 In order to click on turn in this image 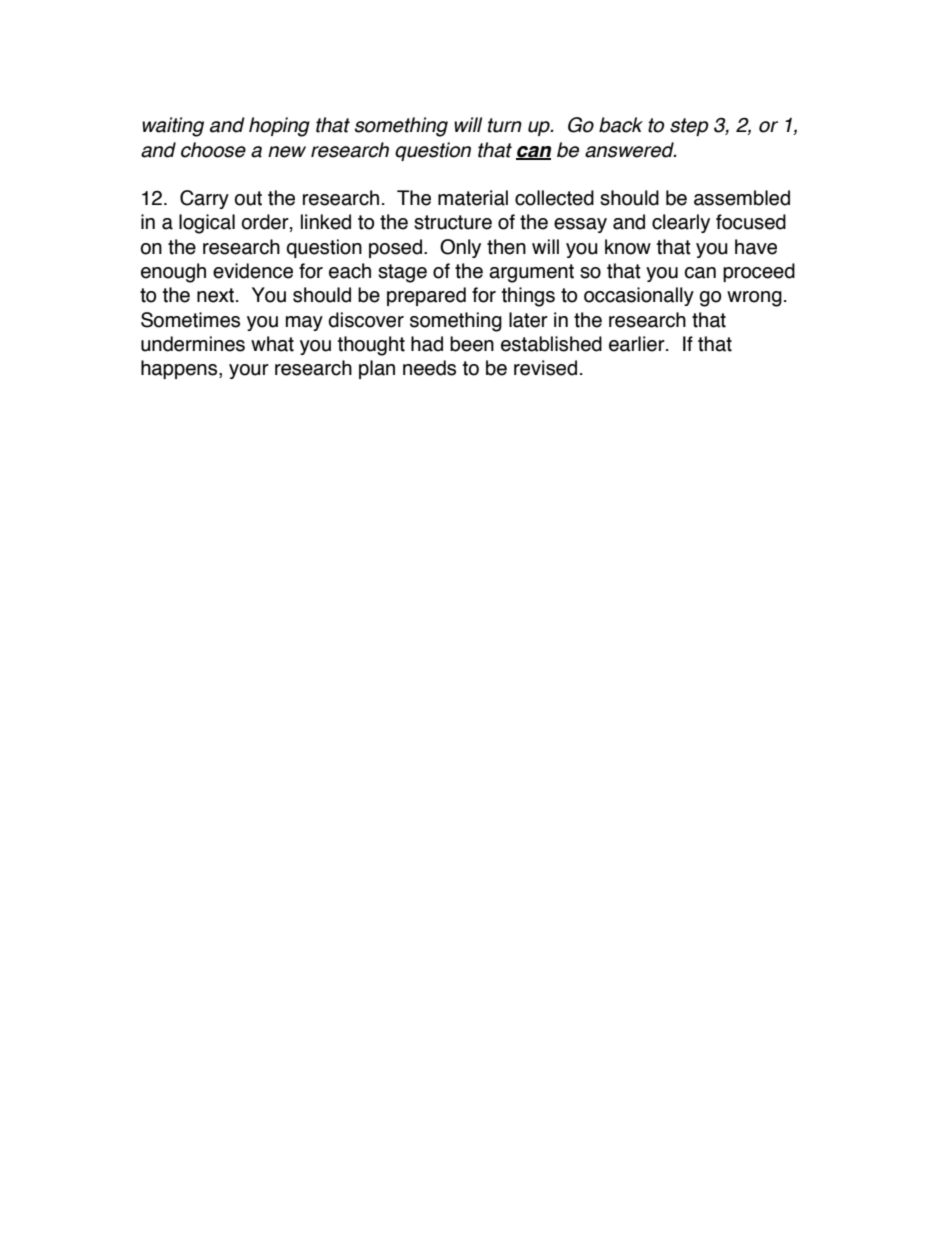, I will do `click(505, 125)`.
